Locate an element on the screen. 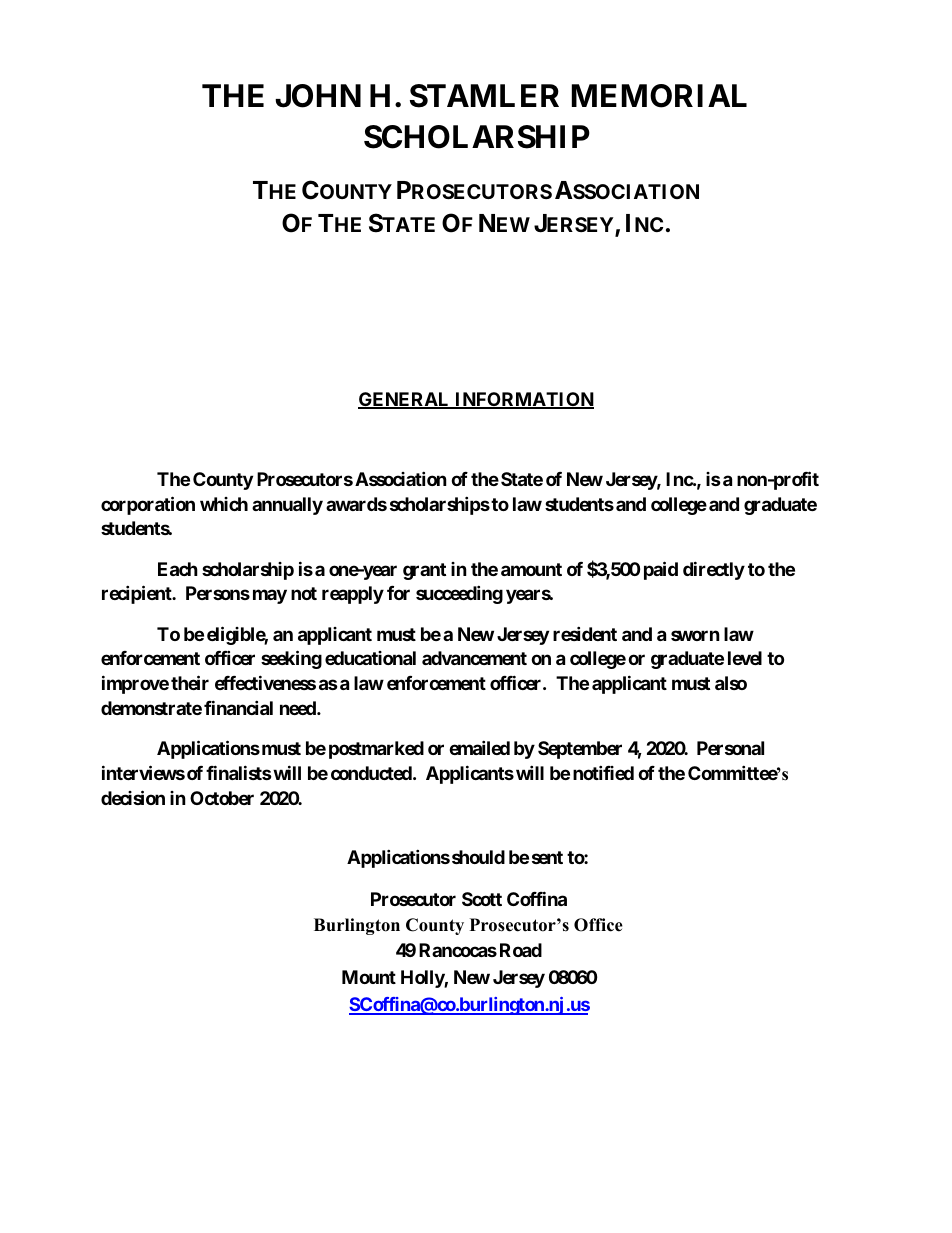 The image size is (952, 1233). INFORMATION is located at coordinates (523, 400).
